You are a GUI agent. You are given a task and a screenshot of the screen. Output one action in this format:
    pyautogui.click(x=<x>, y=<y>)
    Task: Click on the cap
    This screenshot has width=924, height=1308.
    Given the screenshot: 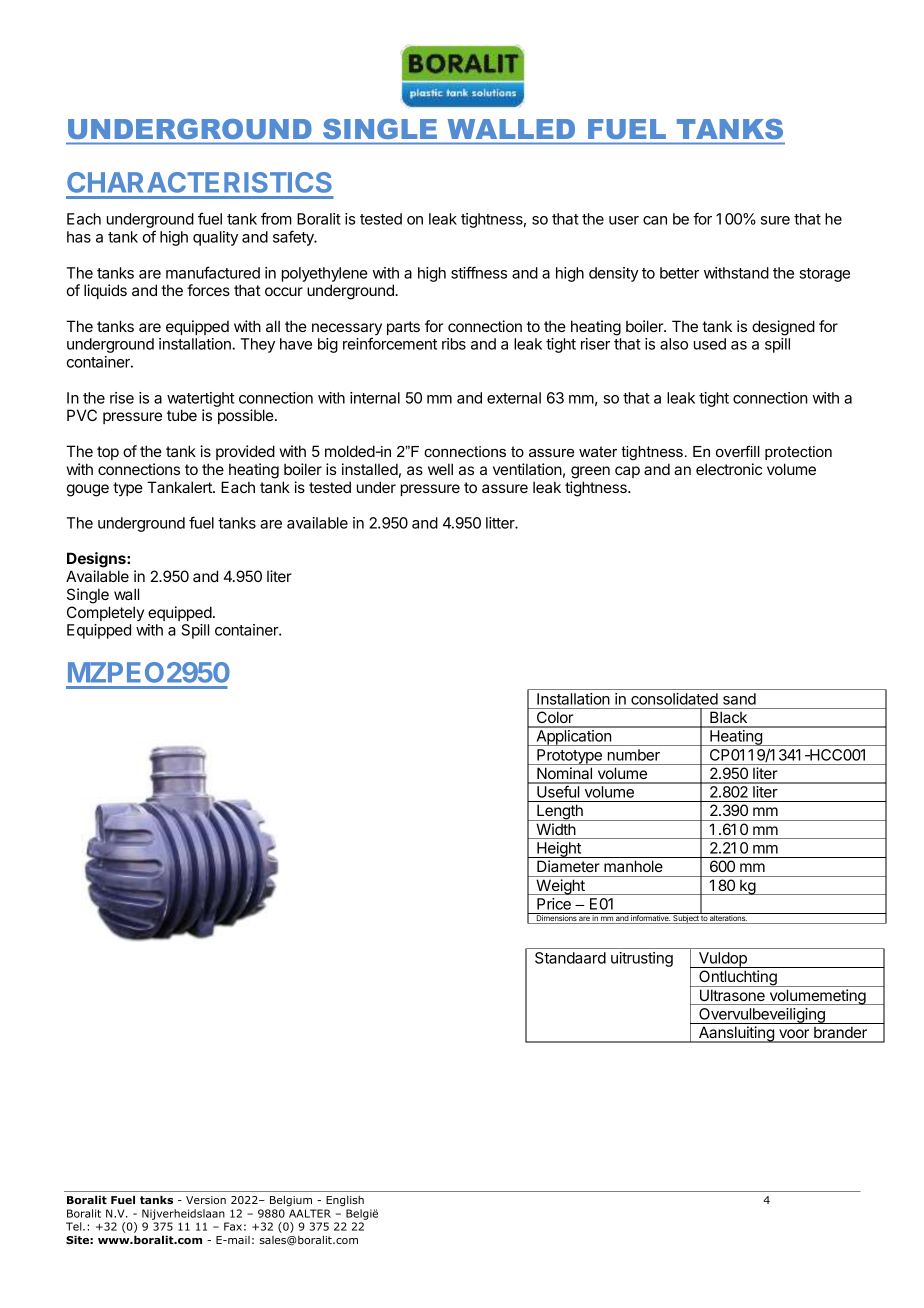 What is the action you would take?
    pyautogui.click(x=627, y=472)
